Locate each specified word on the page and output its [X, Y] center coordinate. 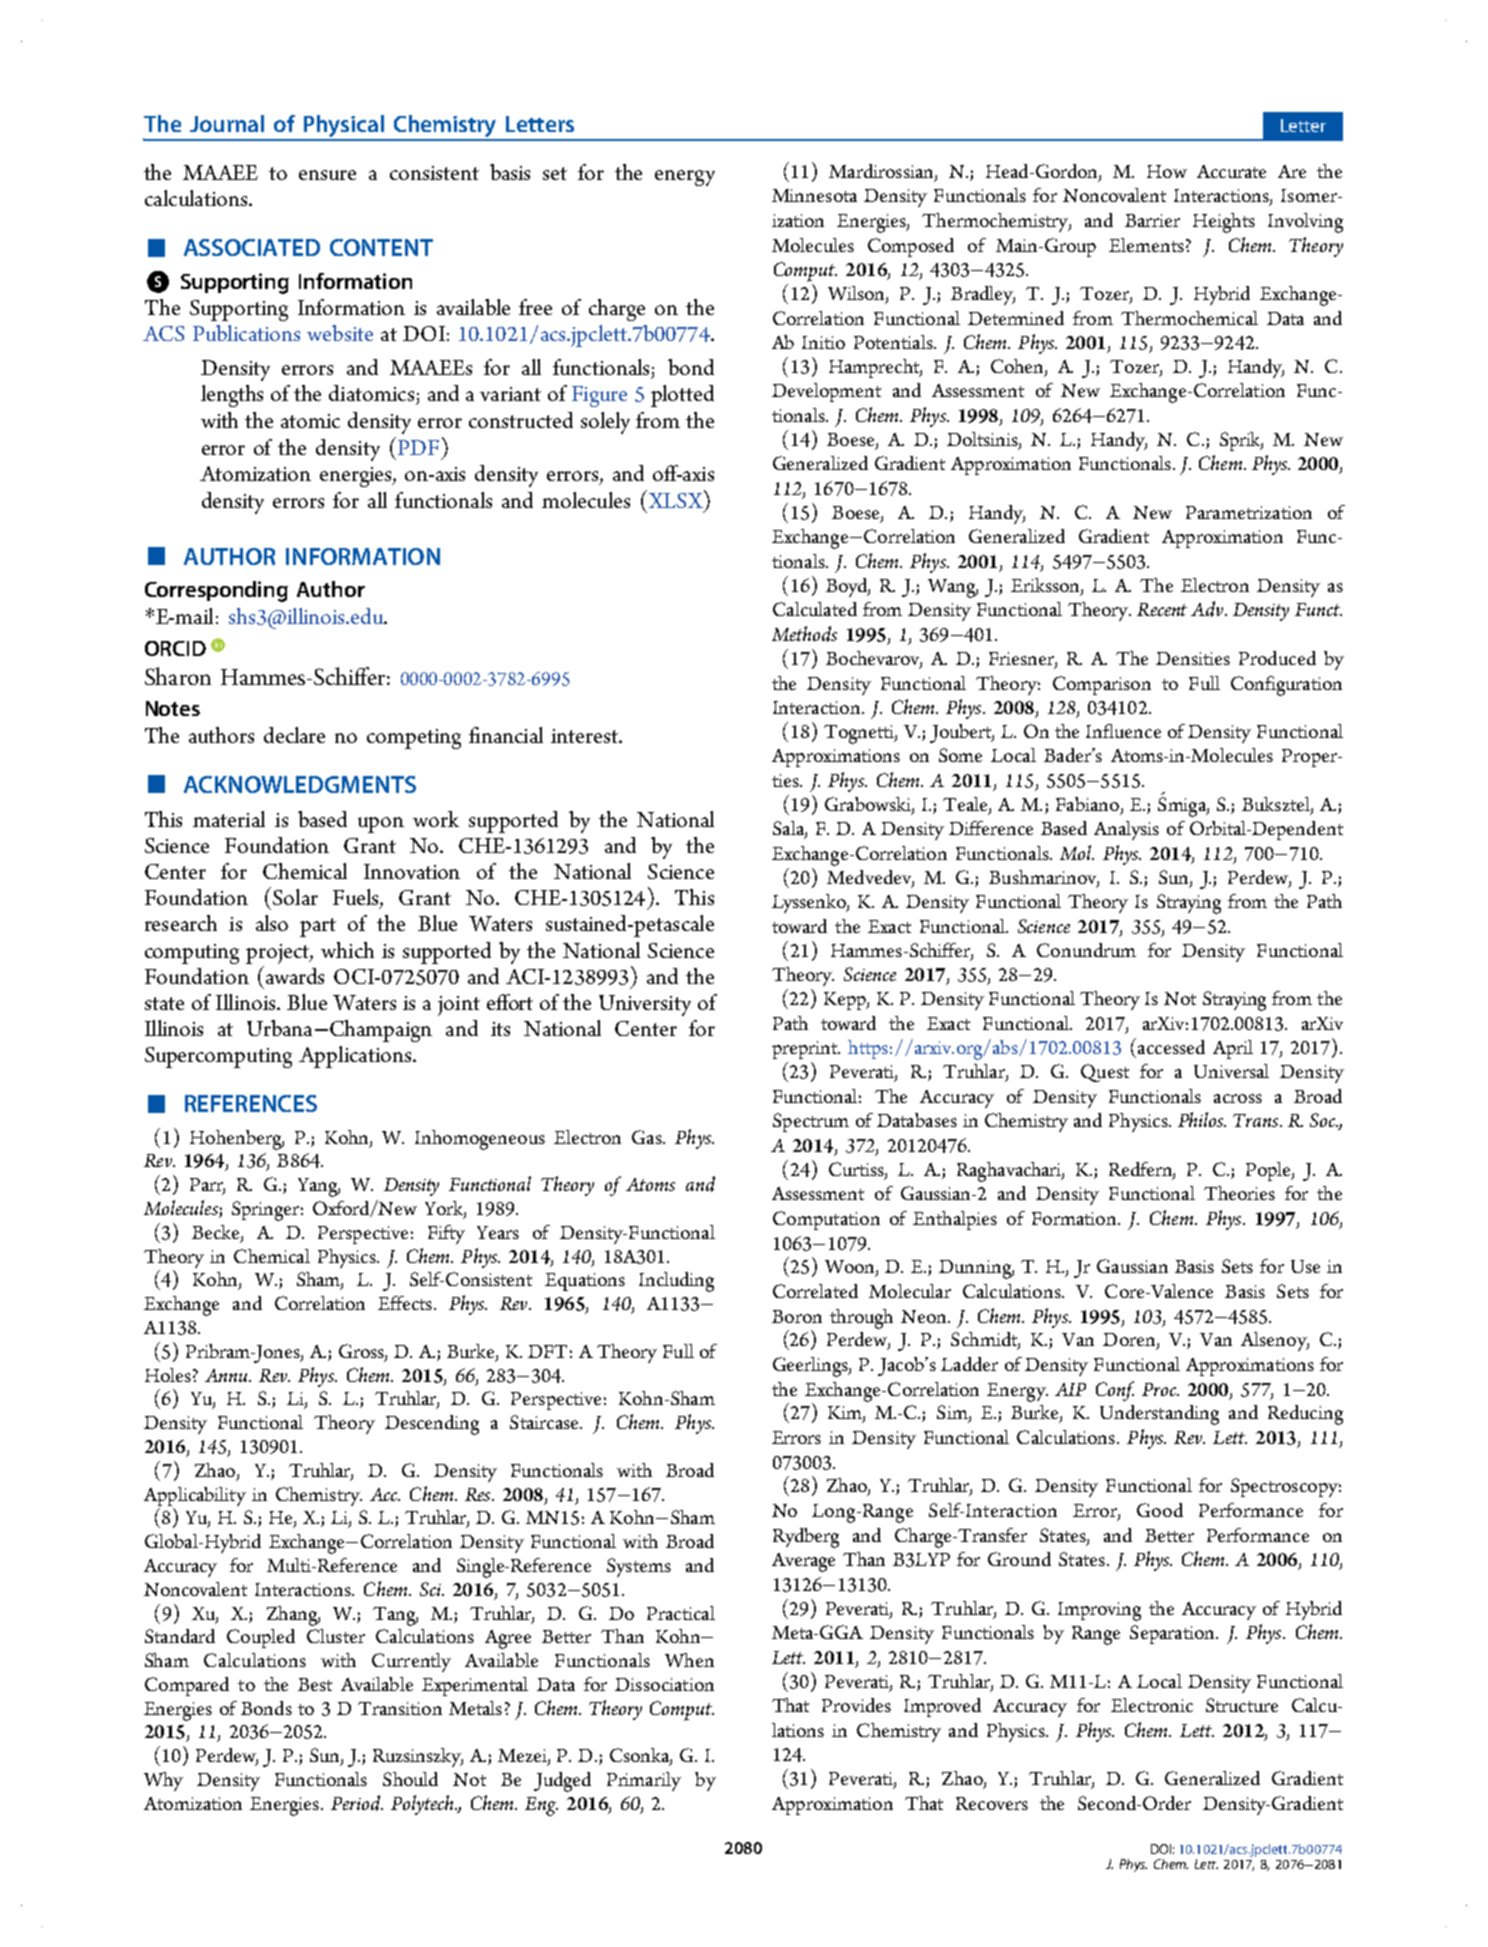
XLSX [675, 499]
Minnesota [814, 195]
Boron [797, 1316]
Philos [1202, 1119]
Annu [228, 1375]
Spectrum [811, 1122]
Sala [789, 829]
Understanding [1159, 1415]
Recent [1162, 609]
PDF [417, 446]
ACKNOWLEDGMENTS [300, 784]
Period [357, 1803]
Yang [319, 1187]
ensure [327, 175]
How [1167, 171]
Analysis [1126, 830]
